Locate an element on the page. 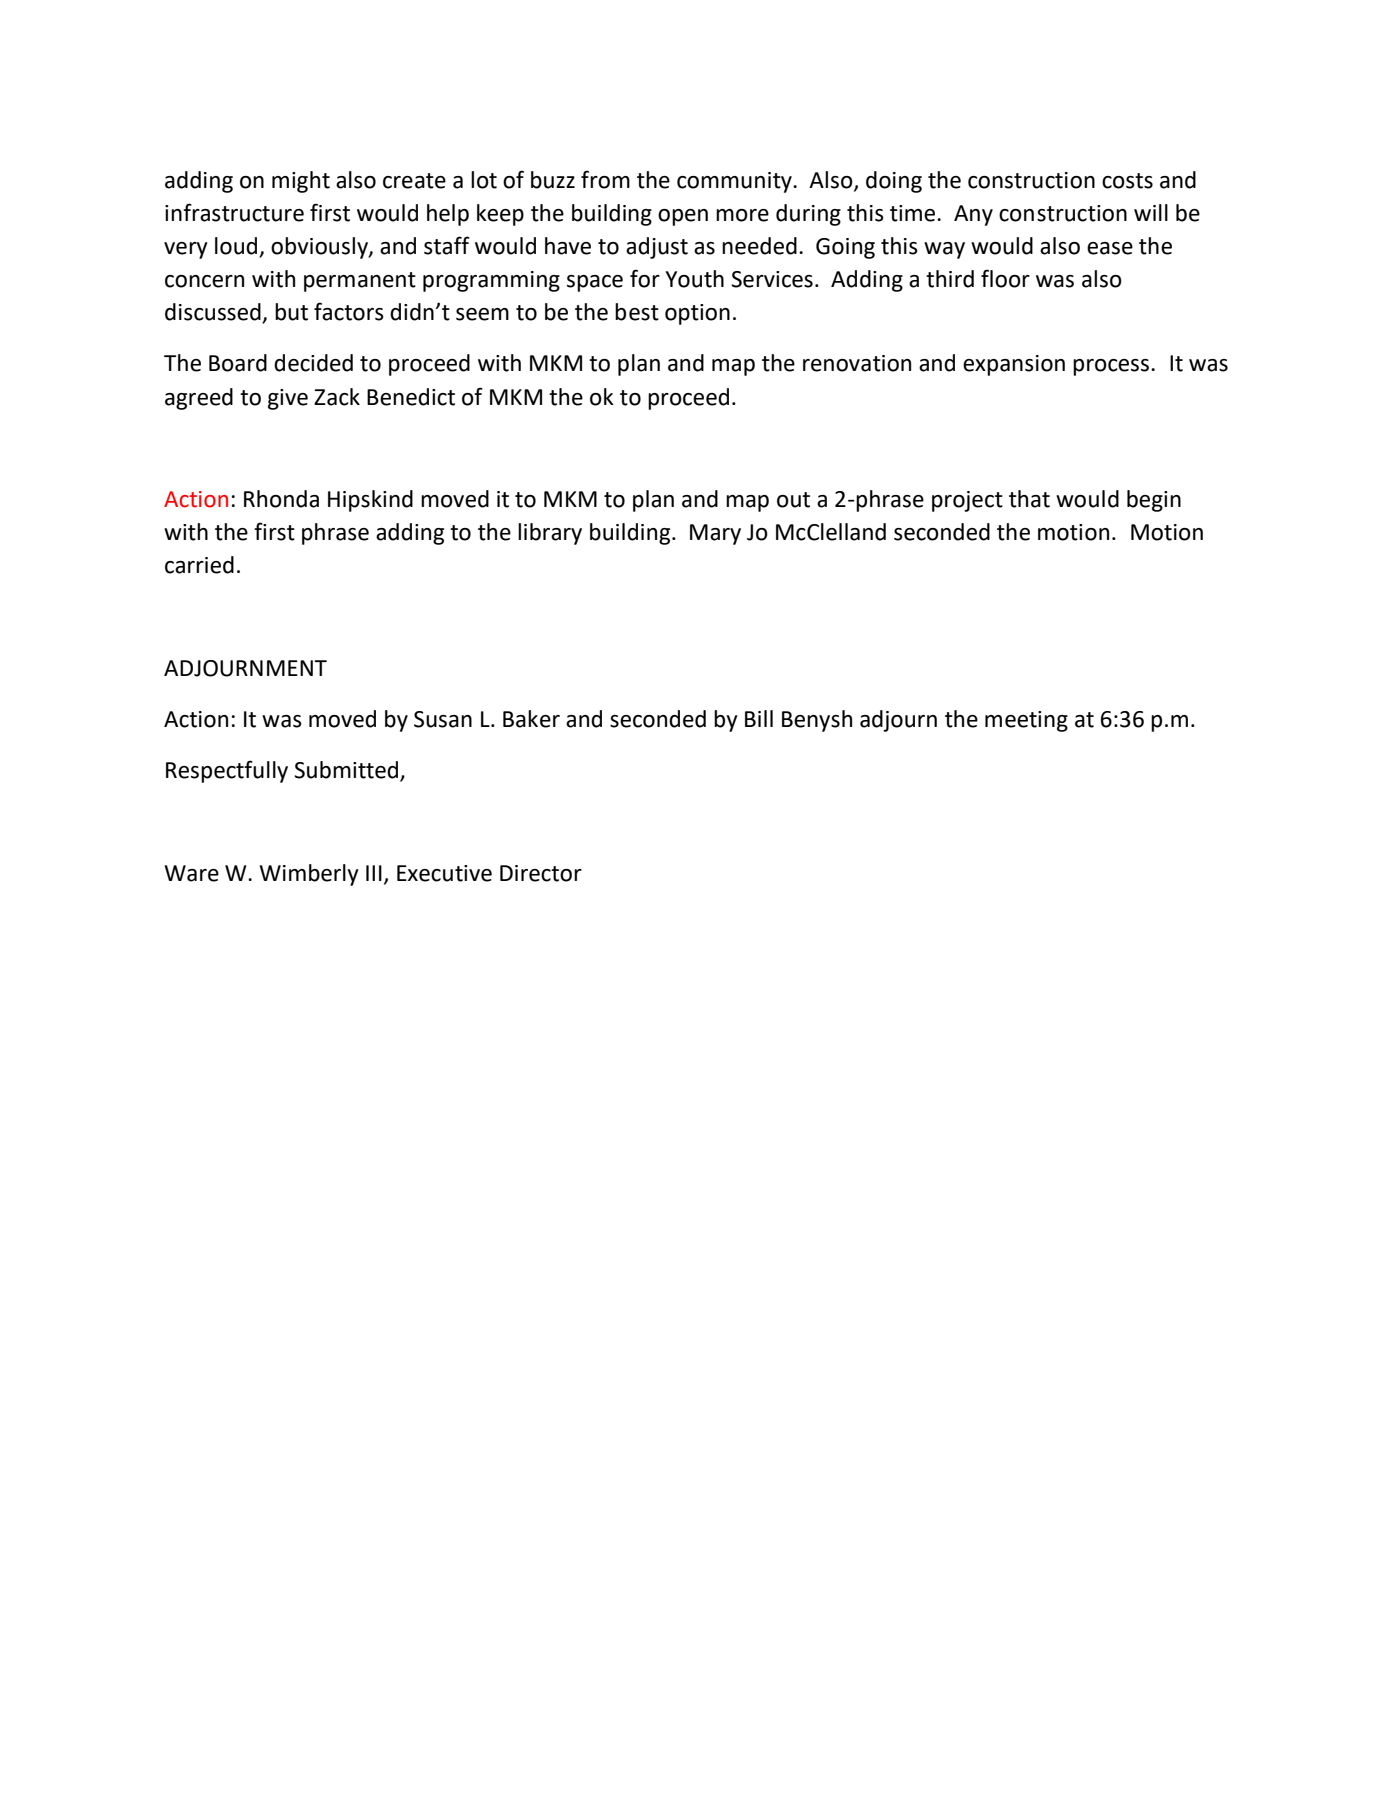 This image has width=1396, height=1806. might is located at coordinates (301, 182).
